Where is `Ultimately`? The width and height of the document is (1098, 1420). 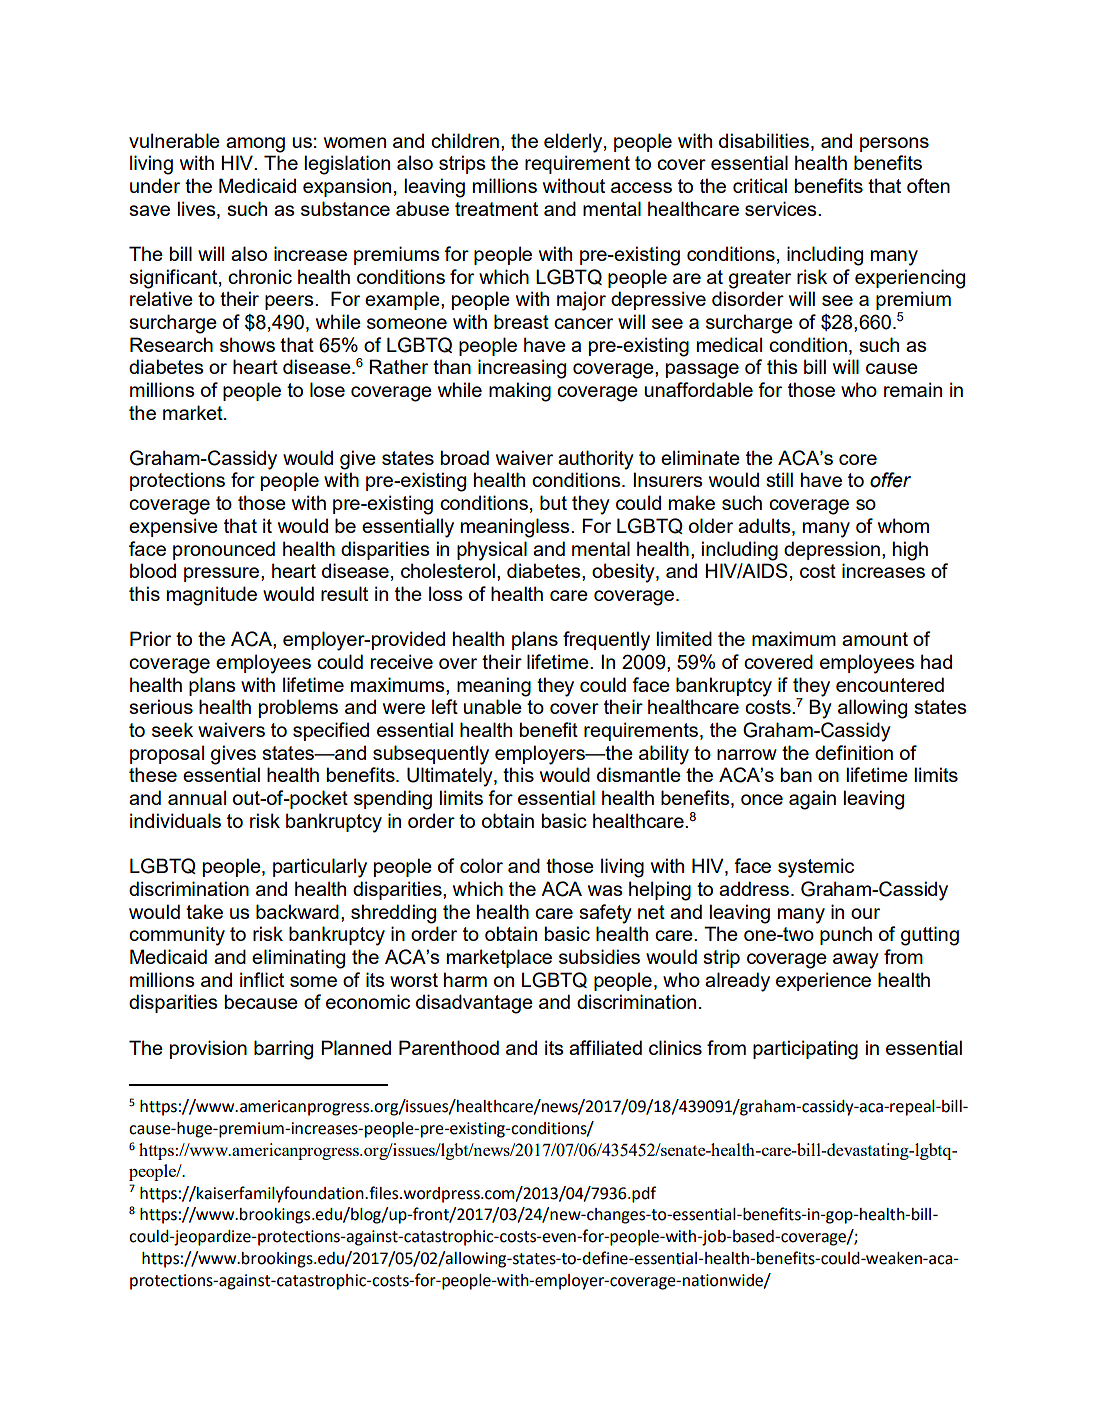
Ultimately is located at coordinates (451, 777).
